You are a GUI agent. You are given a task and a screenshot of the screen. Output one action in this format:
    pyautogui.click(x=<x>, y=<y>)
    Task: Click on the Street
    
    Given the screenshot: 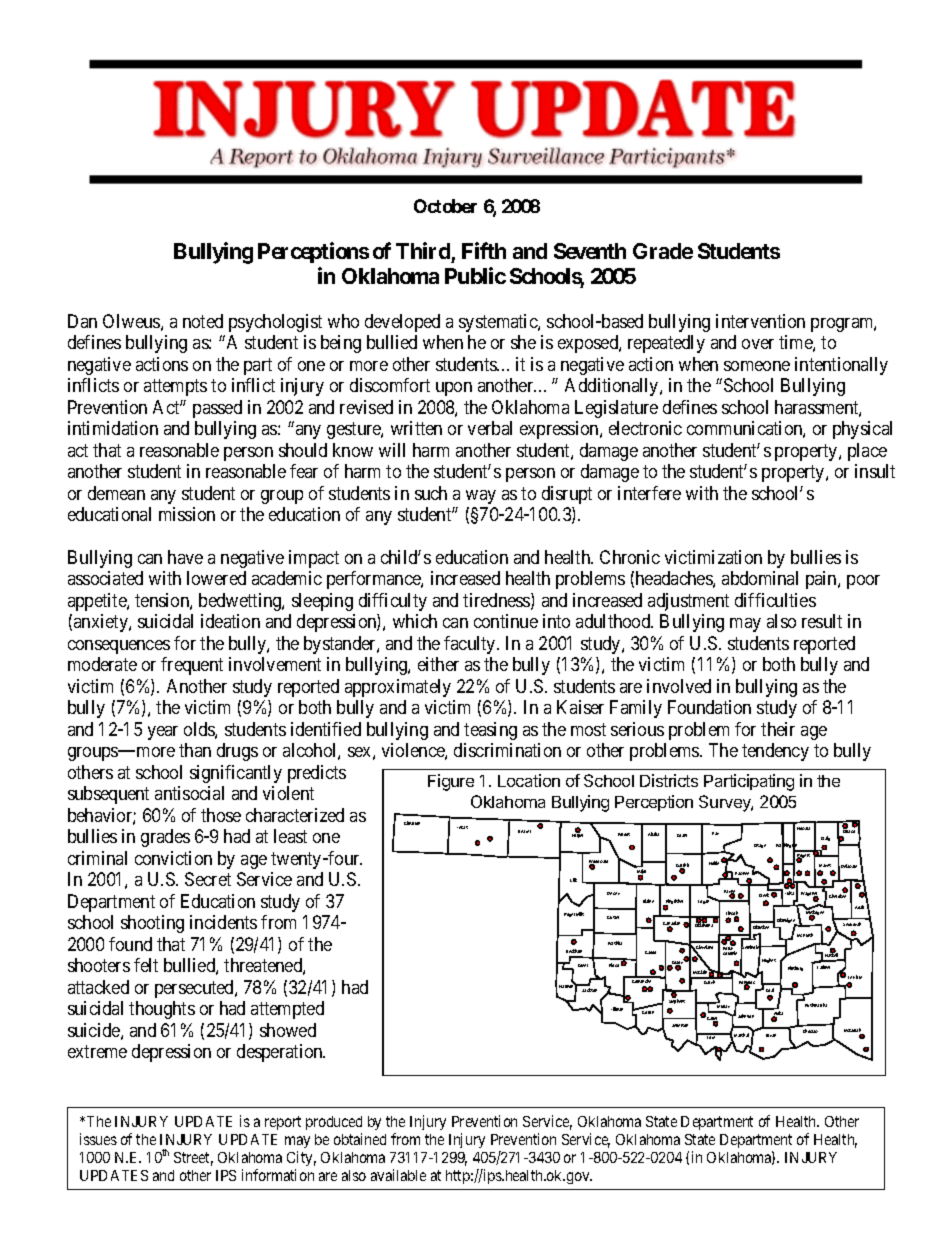 What is the action you would take?
    pyautogui.click(x=193, y=1159)
